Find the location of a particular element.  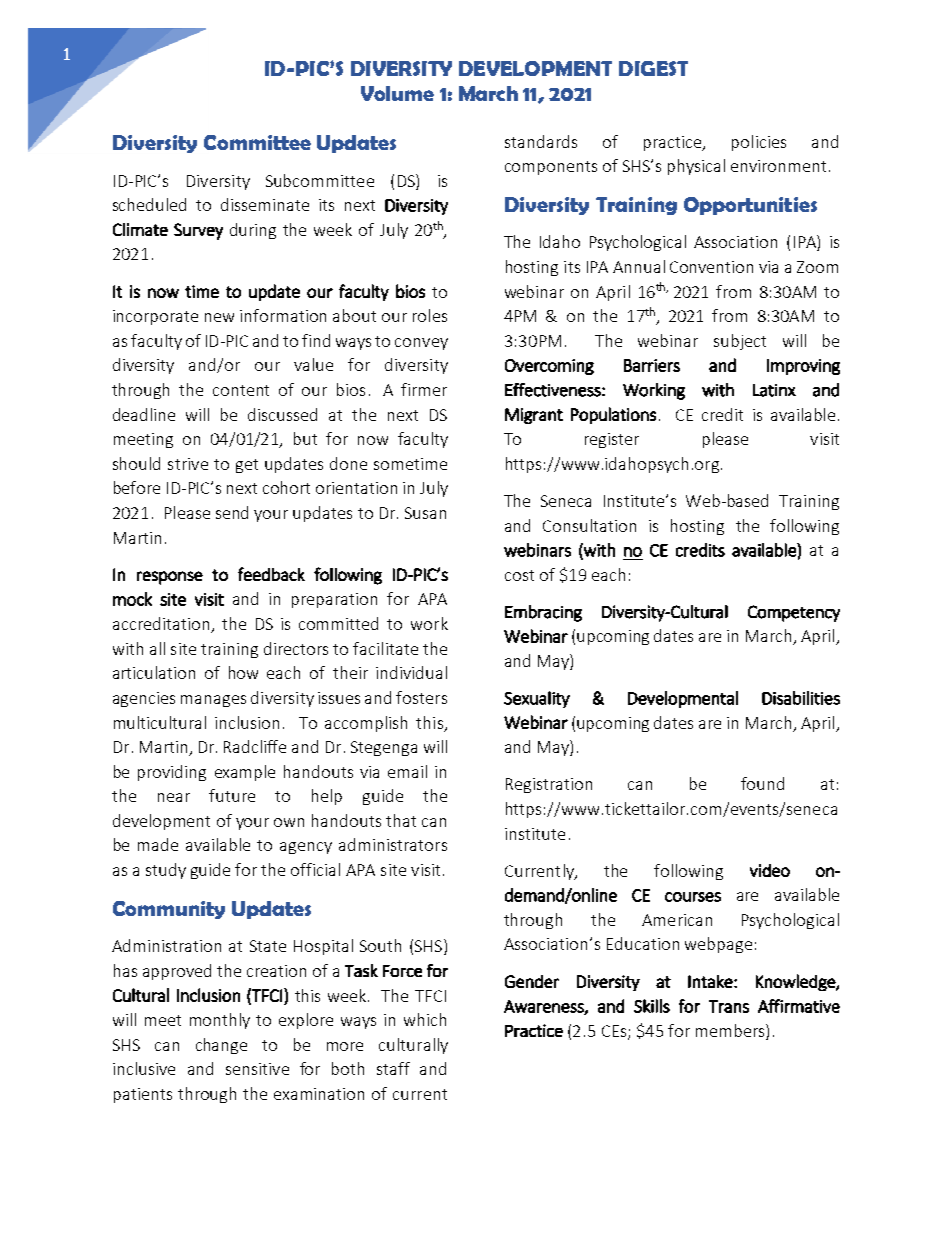

found is located at coordinates (762, 783).
